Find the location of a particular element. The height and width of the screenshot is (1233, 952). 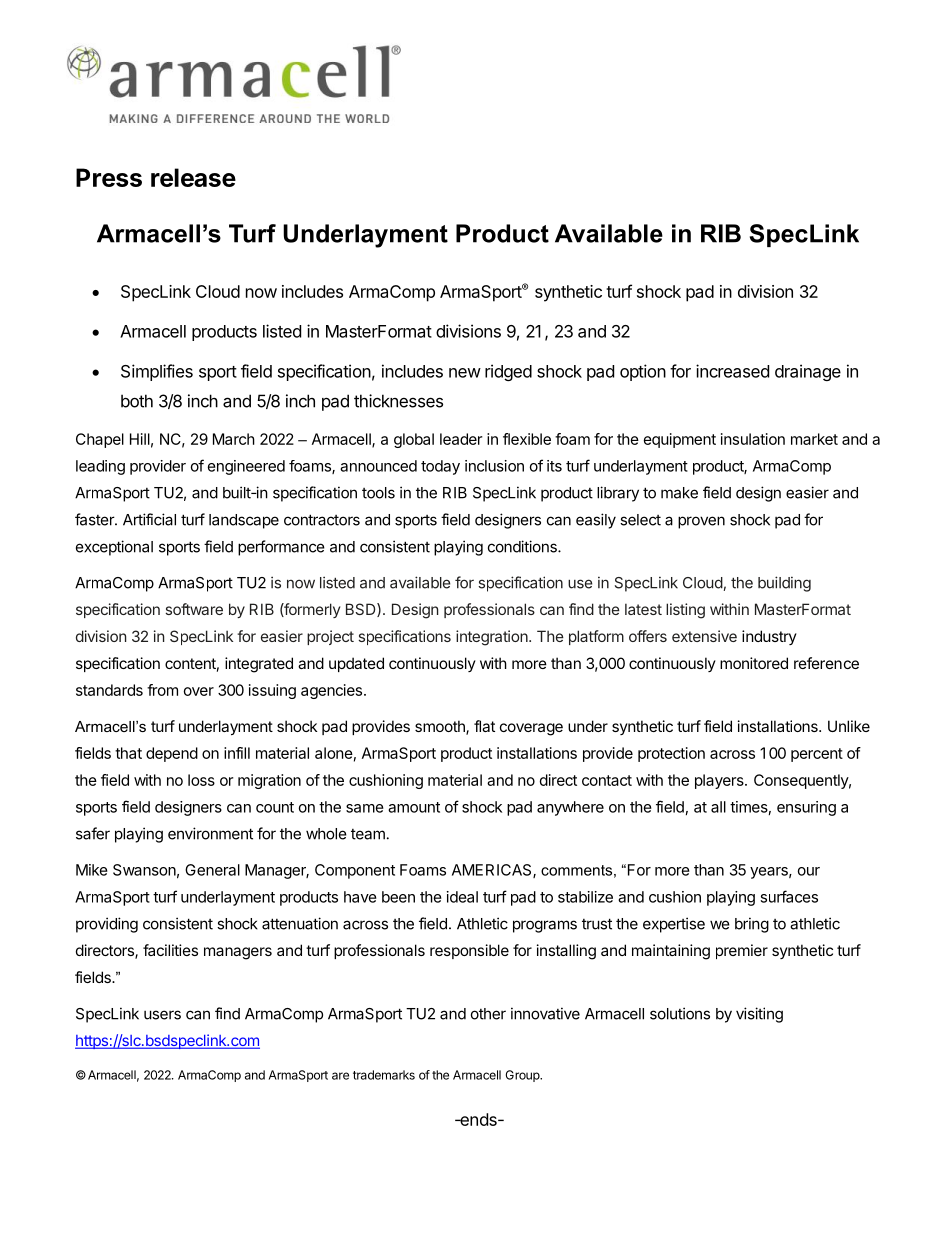

users is located at coordinates (162, 1015).
